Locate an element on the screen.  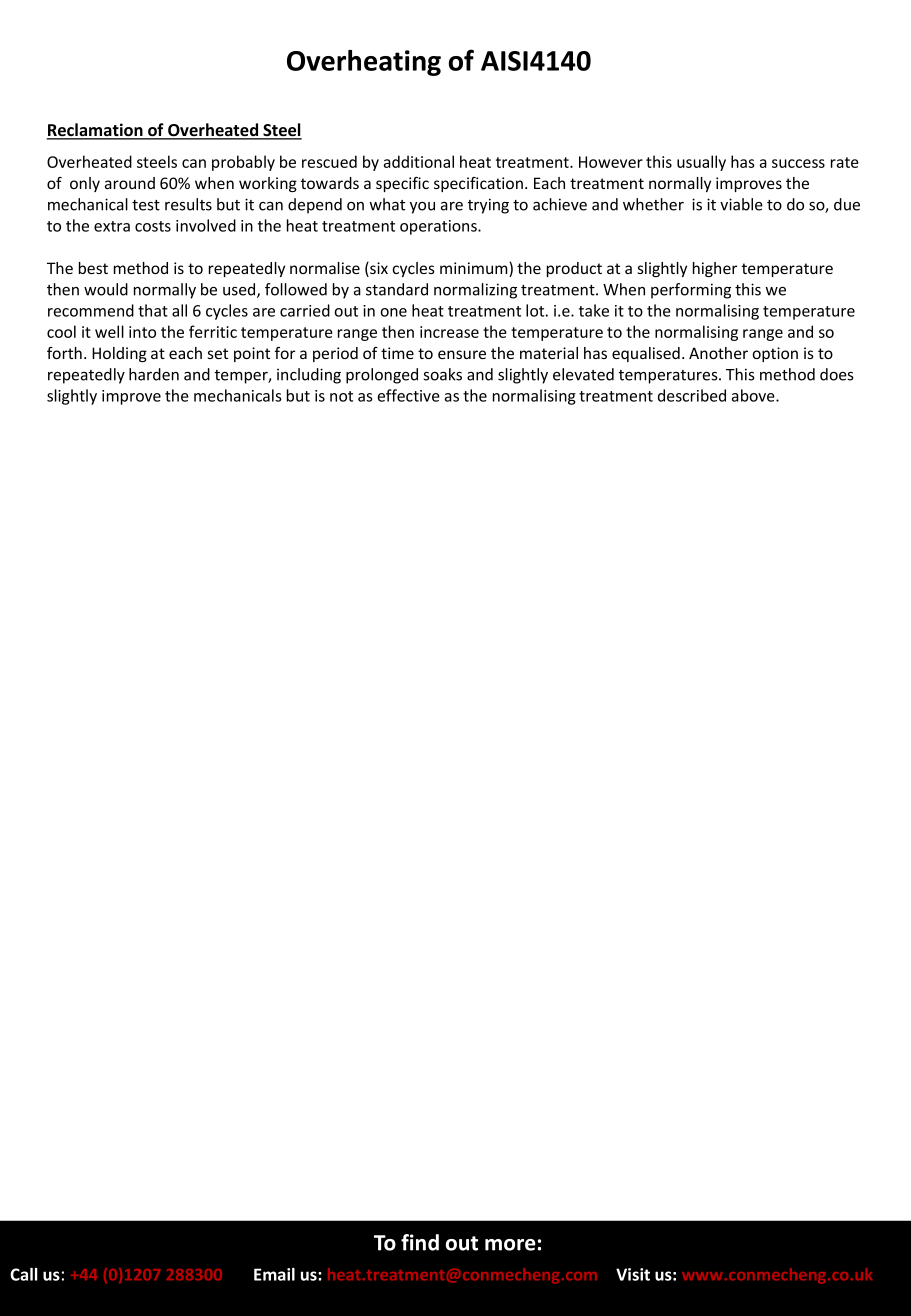
above is located at coordinates (754, 395).
